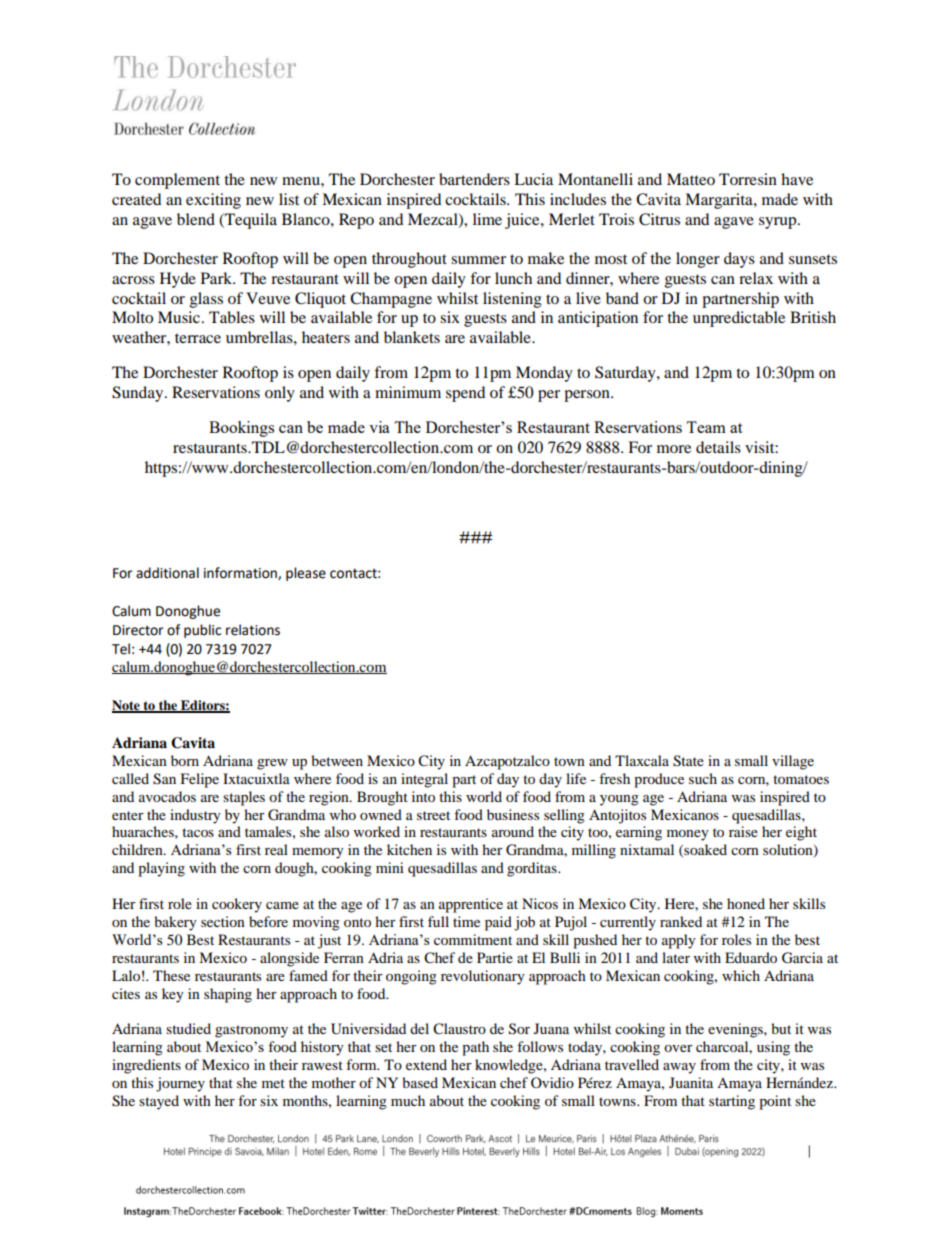 This screenshot has width=952, height=1233. I want to click on Juanita, so click(691, 1082).
